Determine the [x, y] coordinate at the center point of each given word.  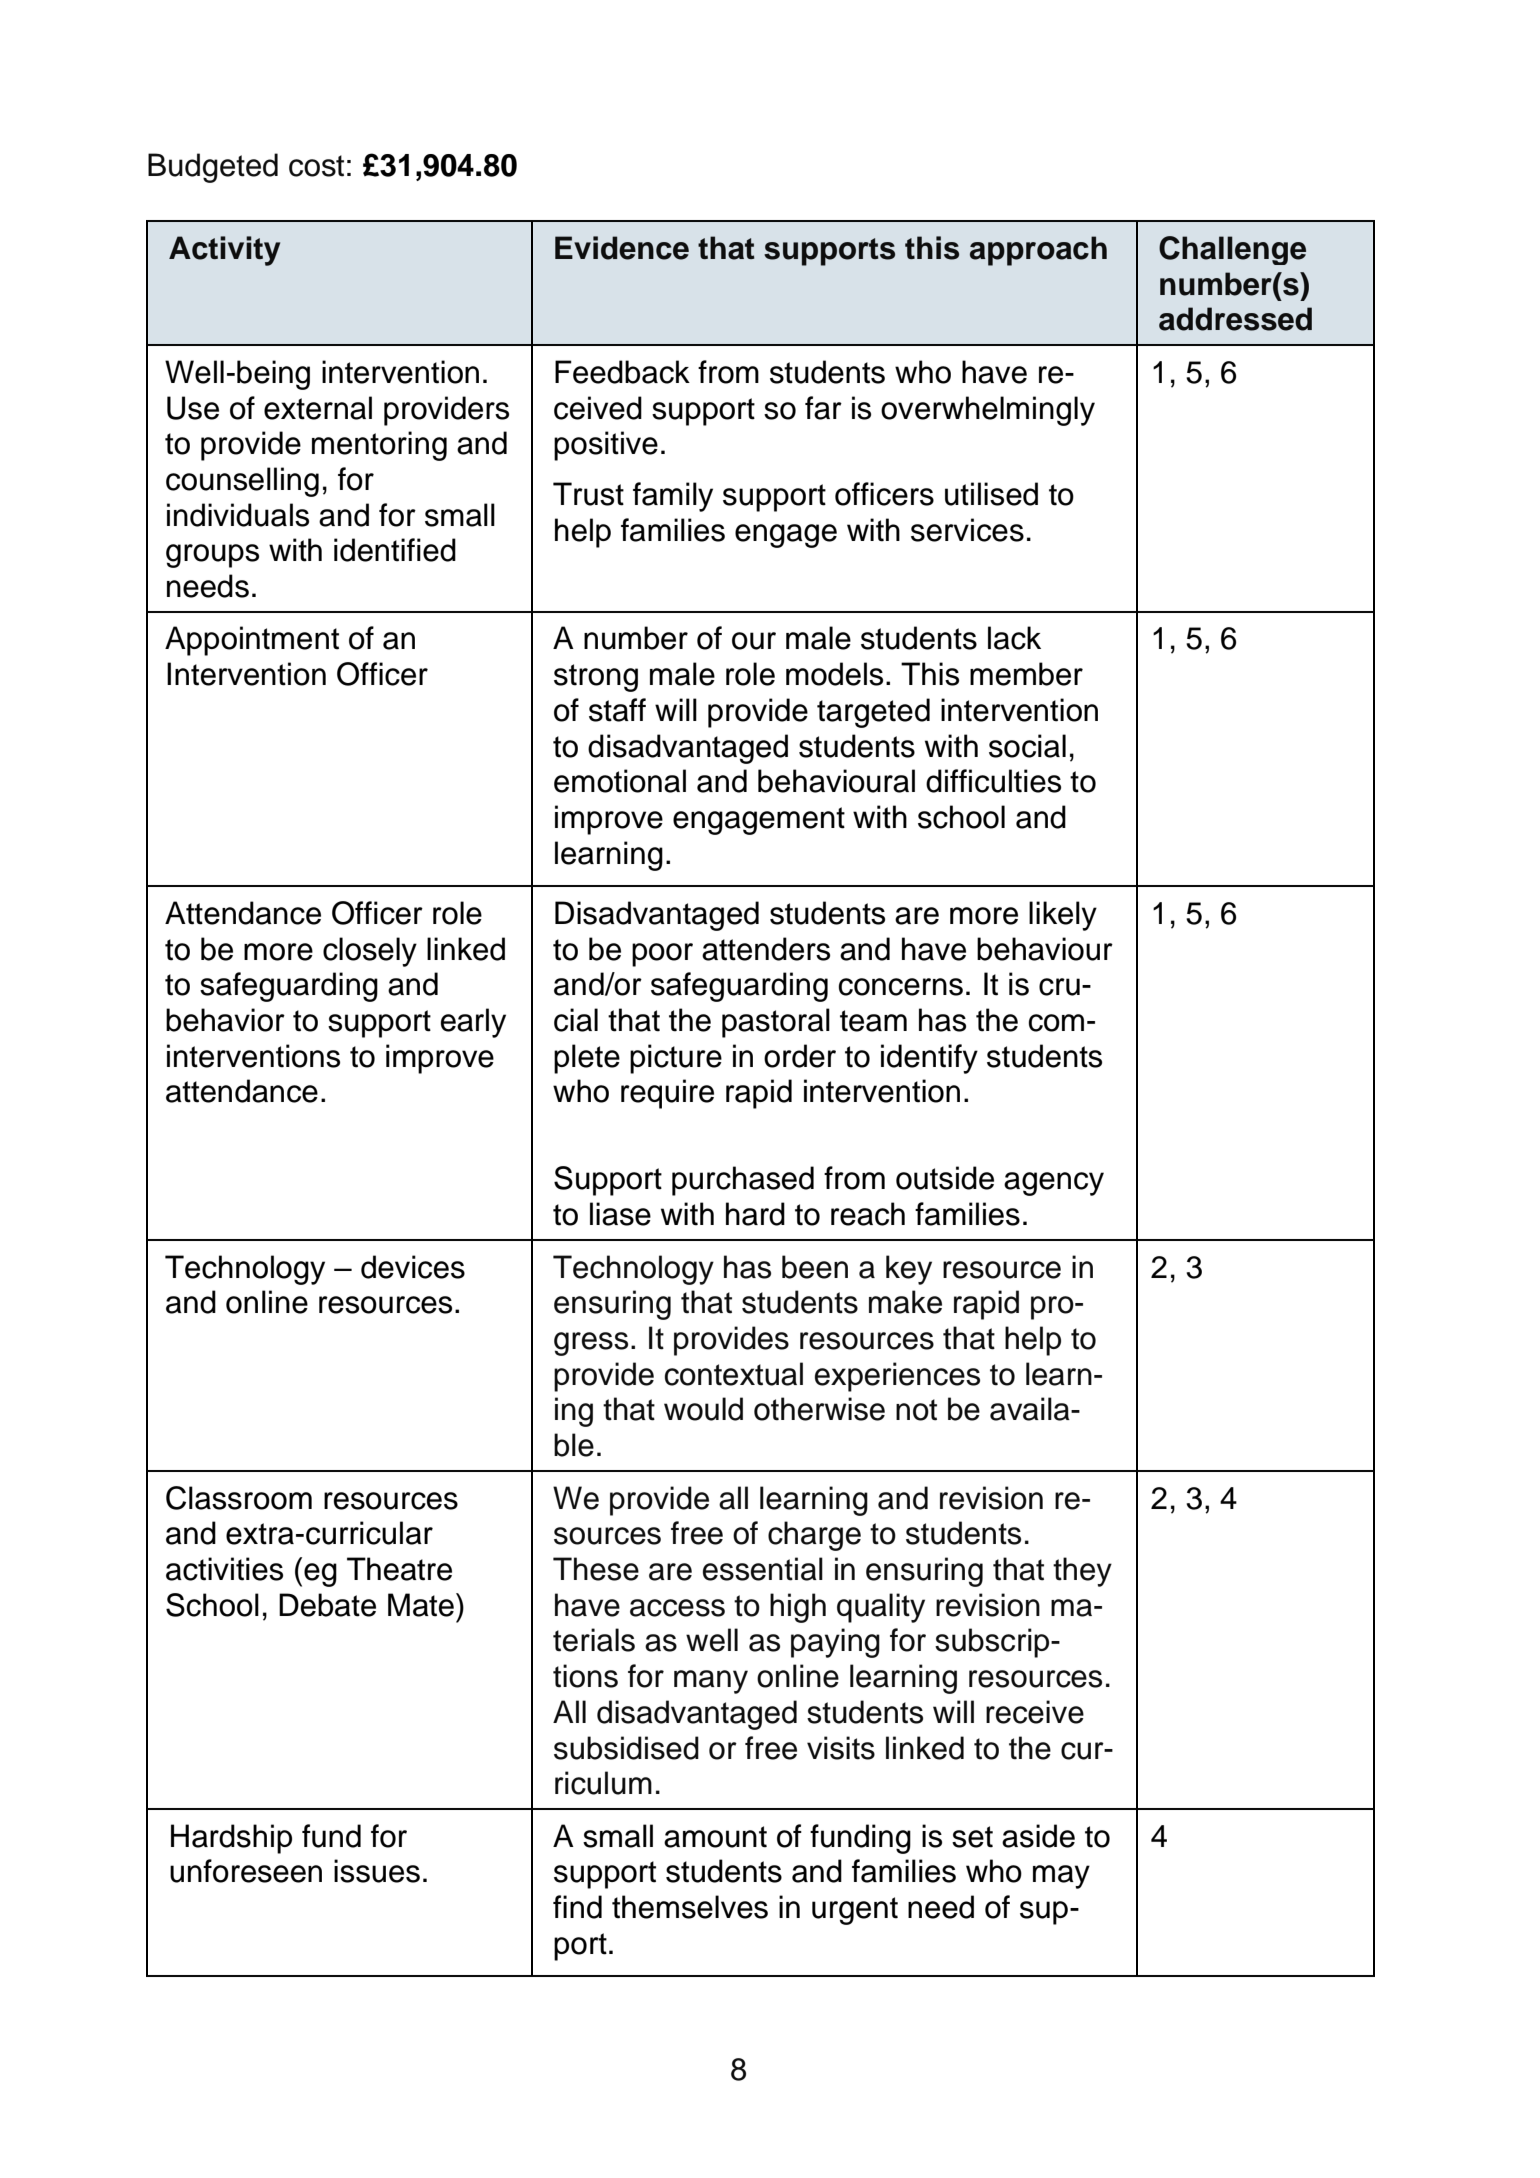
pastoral [776, 1023]
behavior [225, 1020]
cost [316, 166]
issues [377, 1871]
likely [1063, 916]
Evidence [622, 248]
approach [1038, 251]
